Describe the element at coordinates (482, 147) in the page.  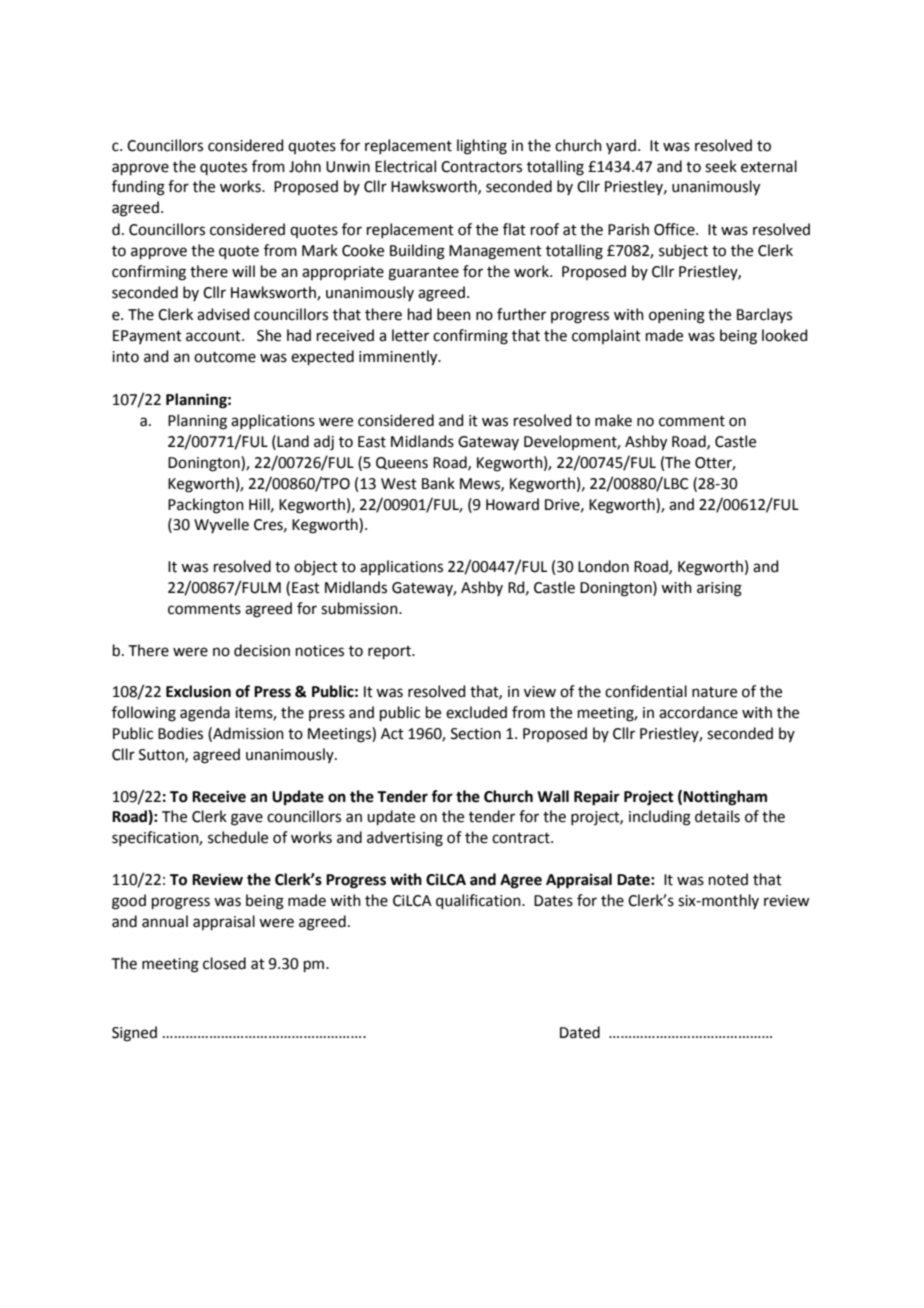
I see `lighting` at that location.
